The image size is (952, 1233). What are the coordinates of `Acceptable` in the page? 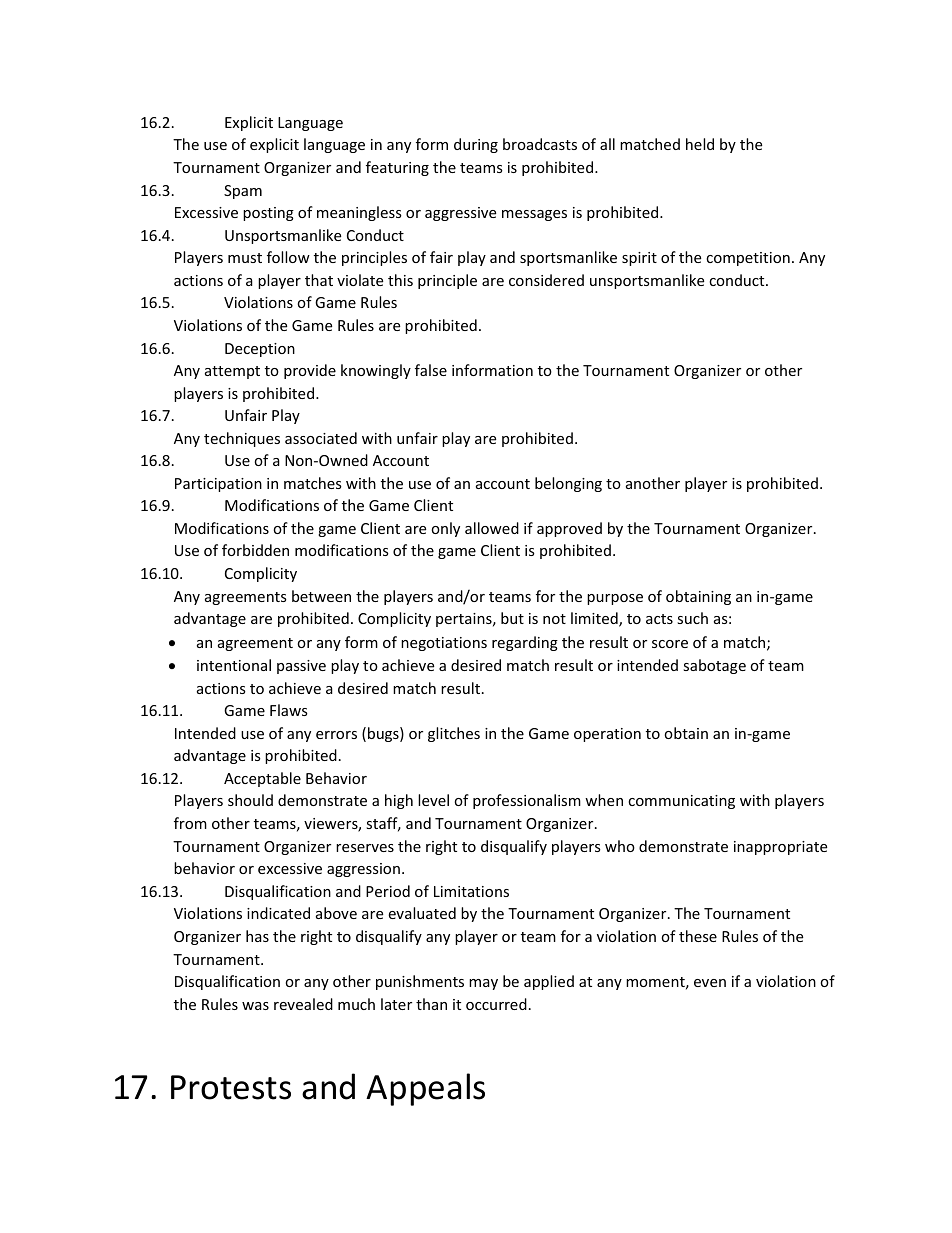 It's located at (262, 779).
